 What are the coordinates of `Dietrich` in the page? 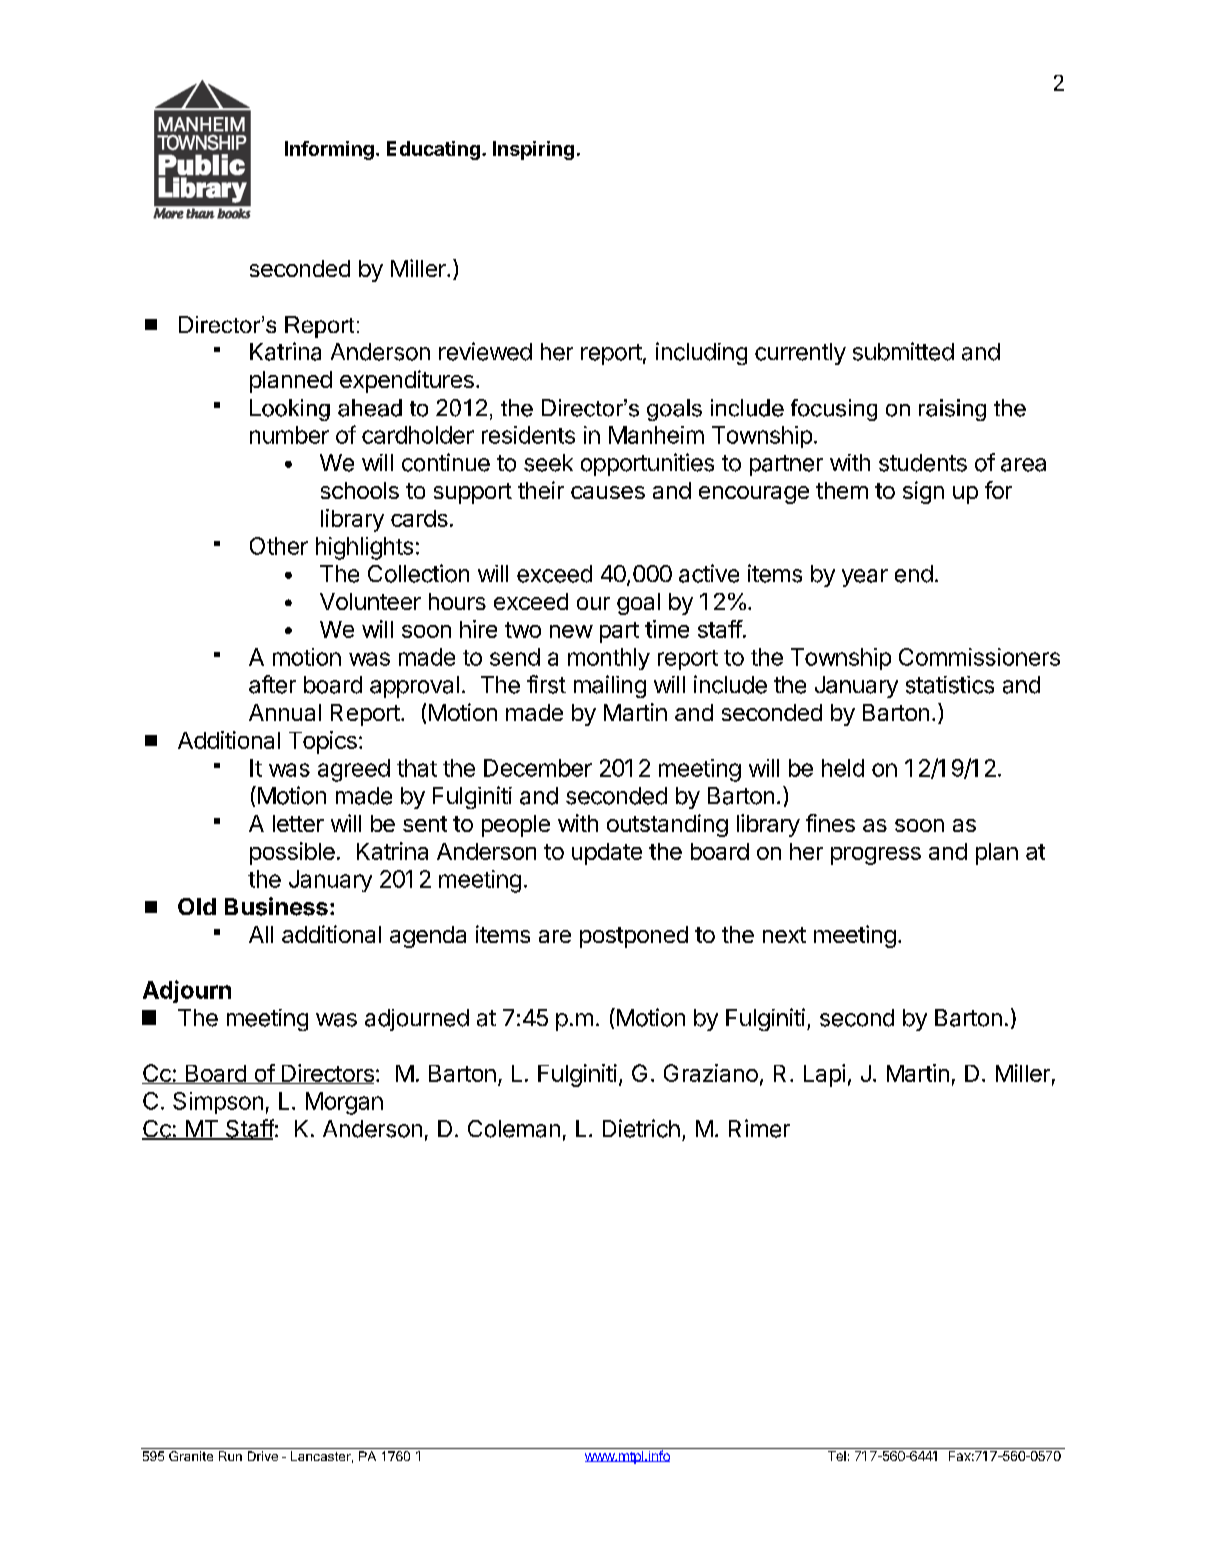 It's located at (641, 1128).
